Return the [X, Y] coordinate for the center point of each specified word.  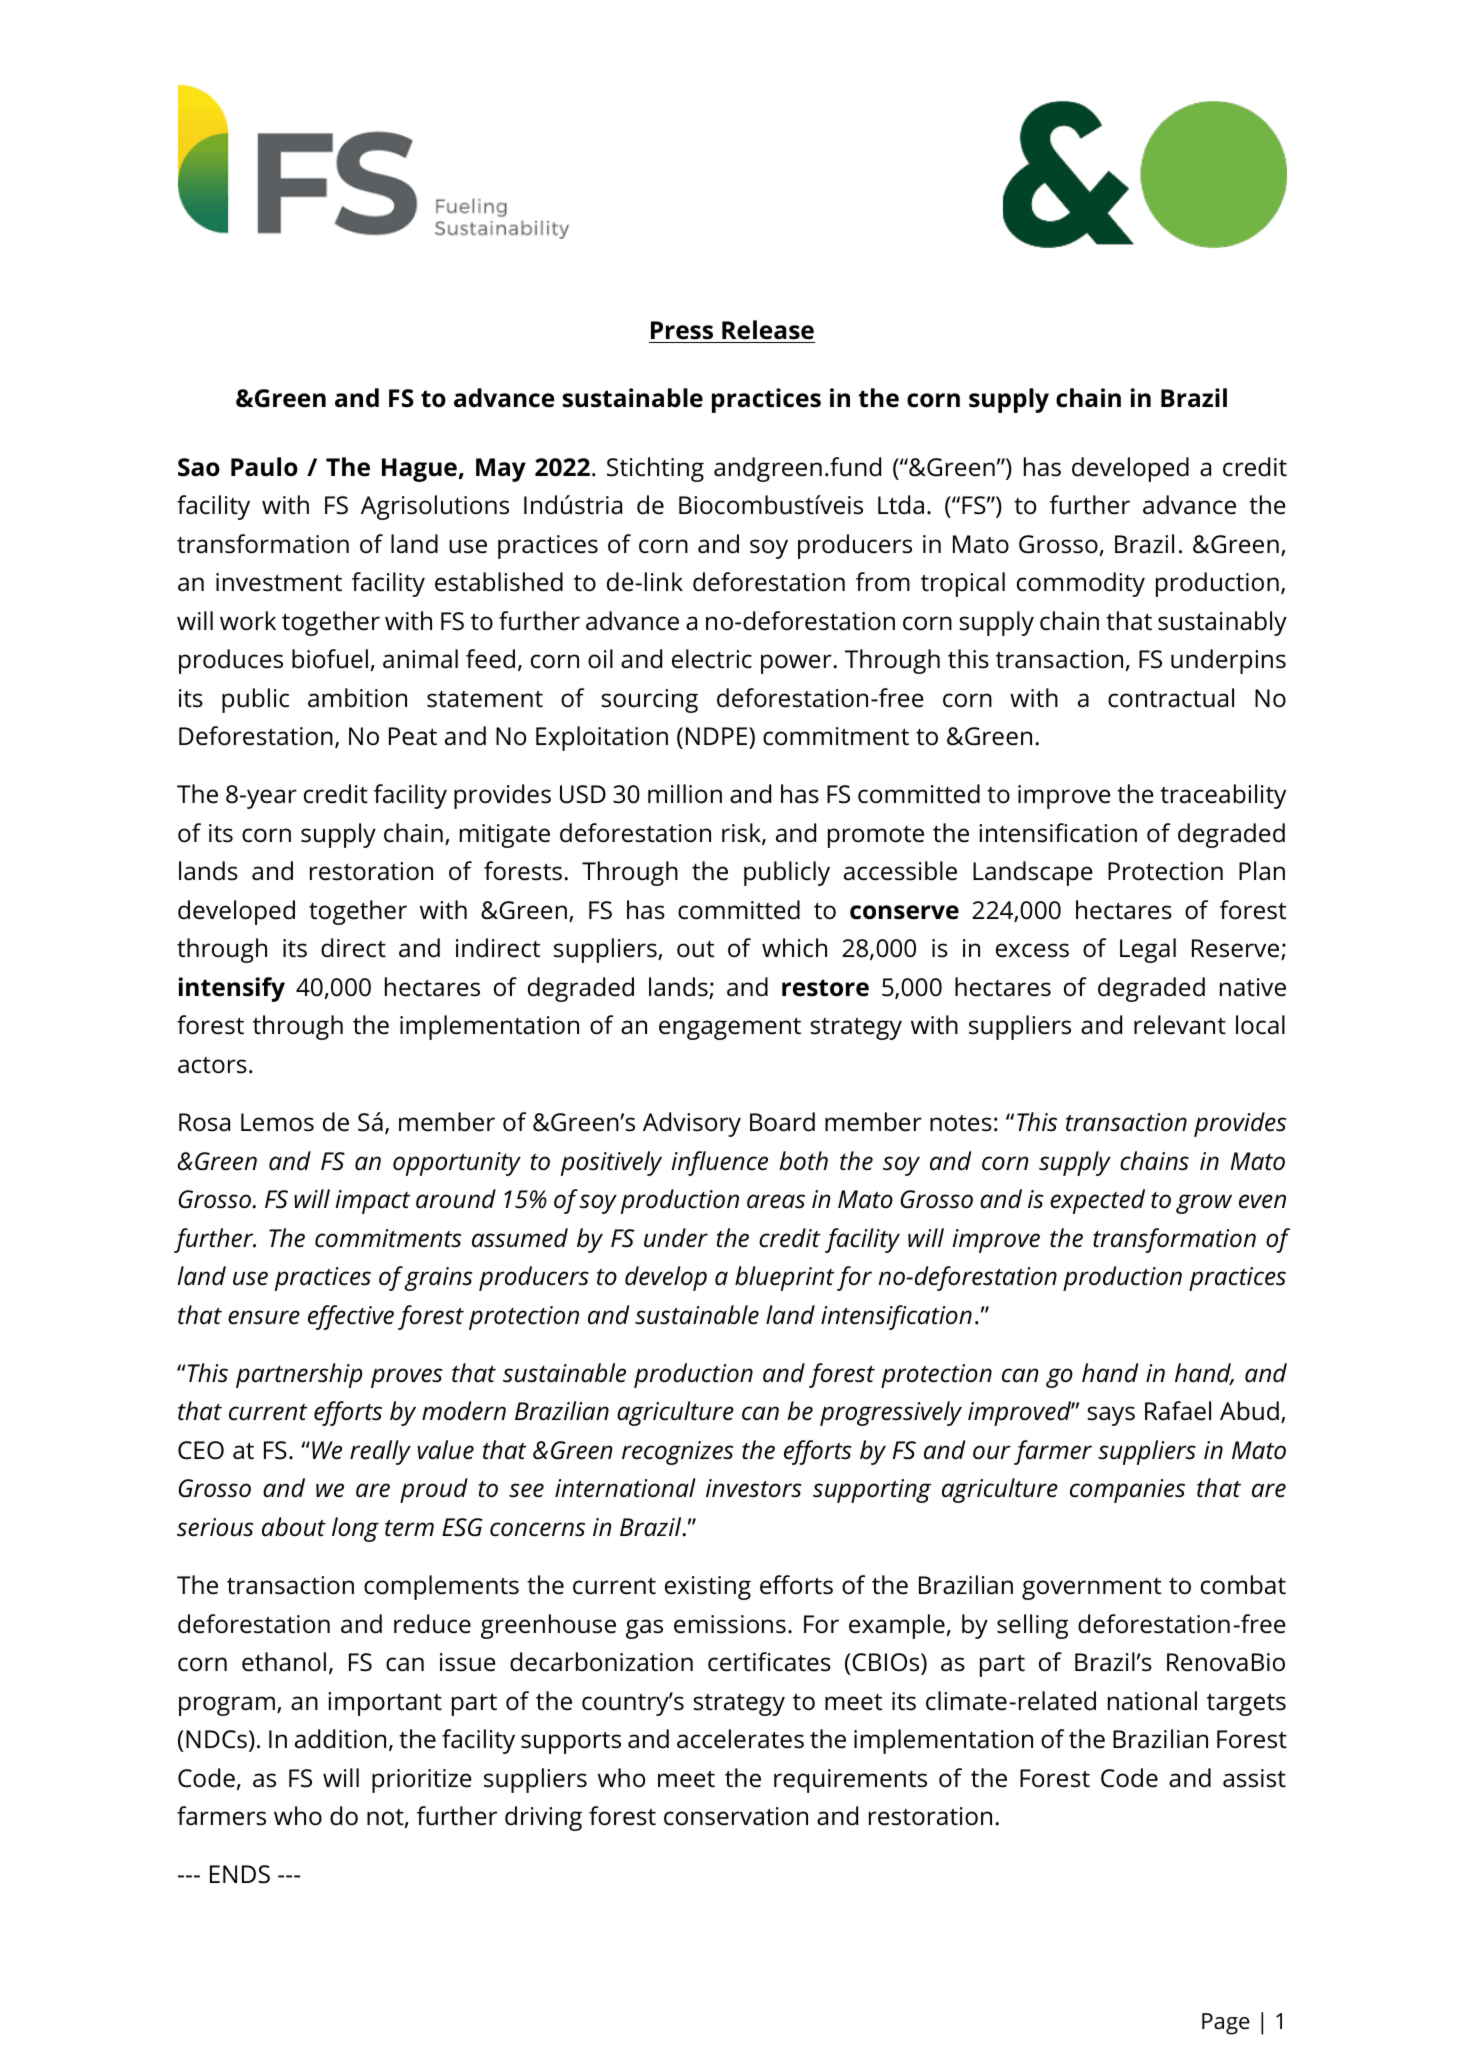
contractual [1171, 698]
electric [712, 659]
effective [351, 1317]
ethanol [284, 1662]
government [1091, 1589]
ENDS [240, 1874]
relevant [1180, 1025]
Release [767, 331]
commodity [1081, 584]
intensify [231, 989]
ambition [357, 698]
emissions [730, 1624]
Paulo [264, 467]
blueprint [784, 1278]
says [1111, 1416]
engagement [730, 1029]
